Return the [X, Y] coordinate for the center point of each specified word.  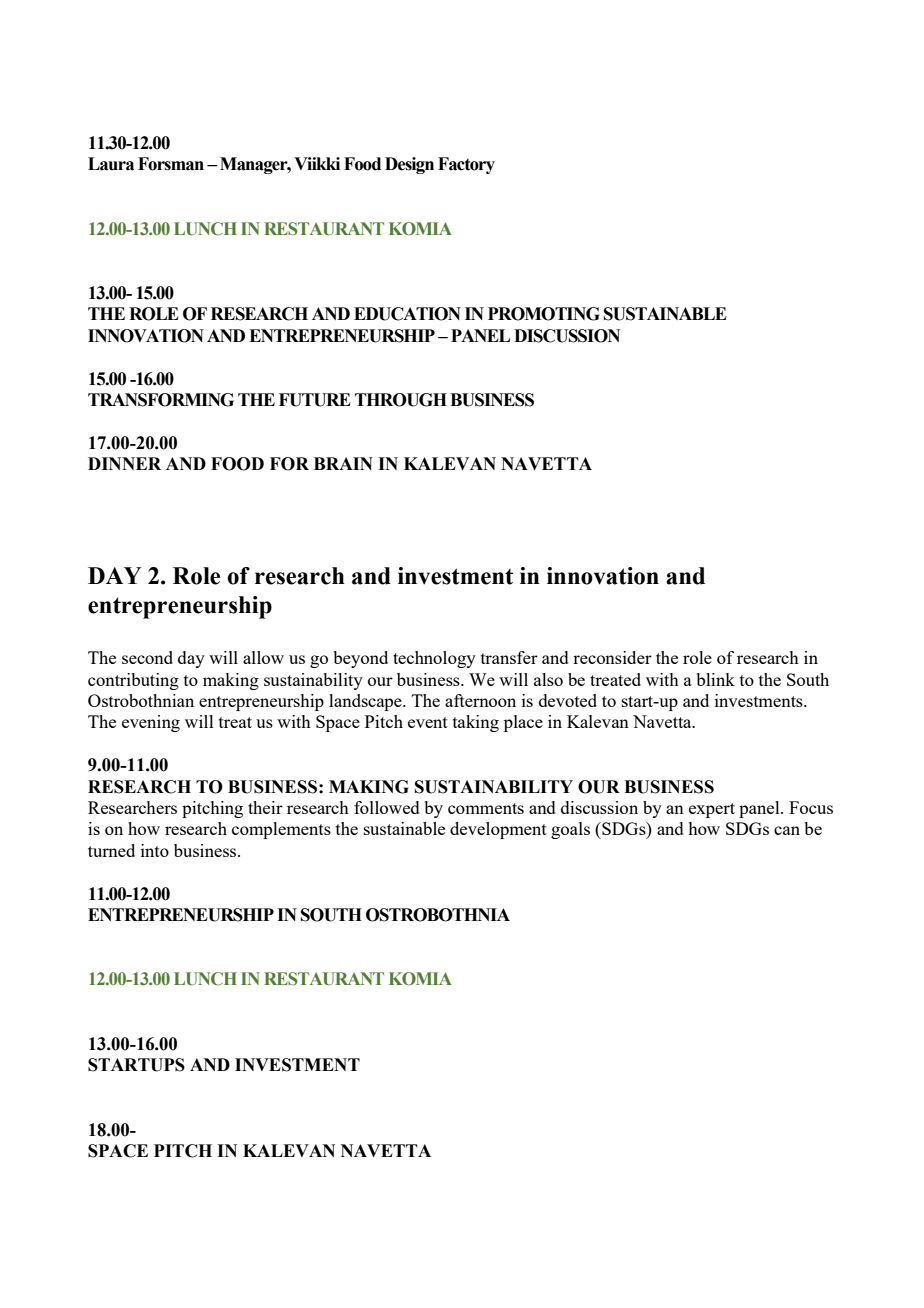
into [155, 850]
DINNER [124, 463]
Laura [111, 164]
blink [715, 679]
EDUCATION [407, 314]
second [147, 657]
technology [434, 659]
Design [409, 165]
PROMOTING [544, 314]
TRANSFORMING [161, 400]
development [498, 830]
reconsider [612, 657]
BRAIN [343, 463]
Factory [466, 165]
